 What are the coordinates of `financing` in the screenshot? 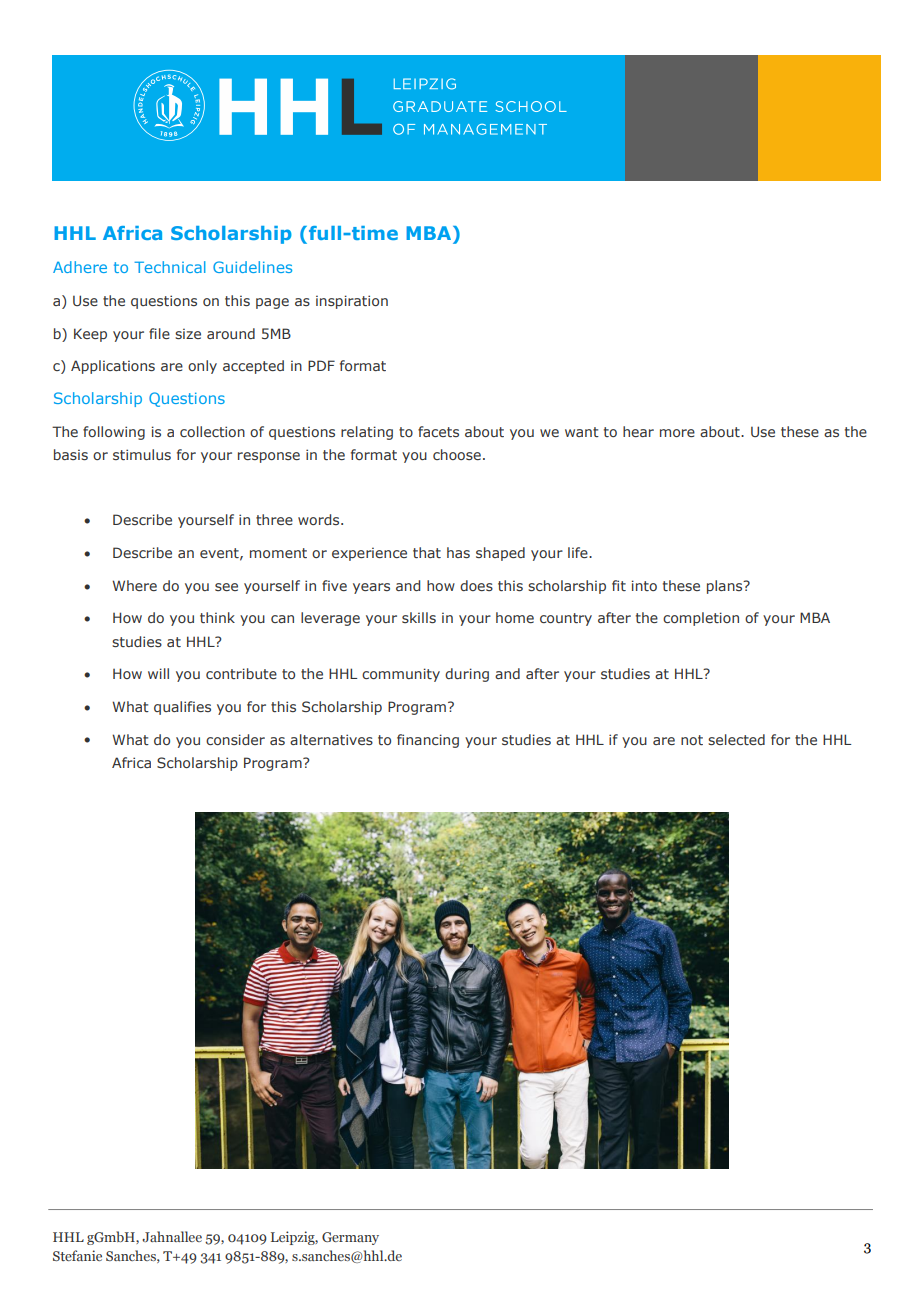 It's located at (428, 741).
